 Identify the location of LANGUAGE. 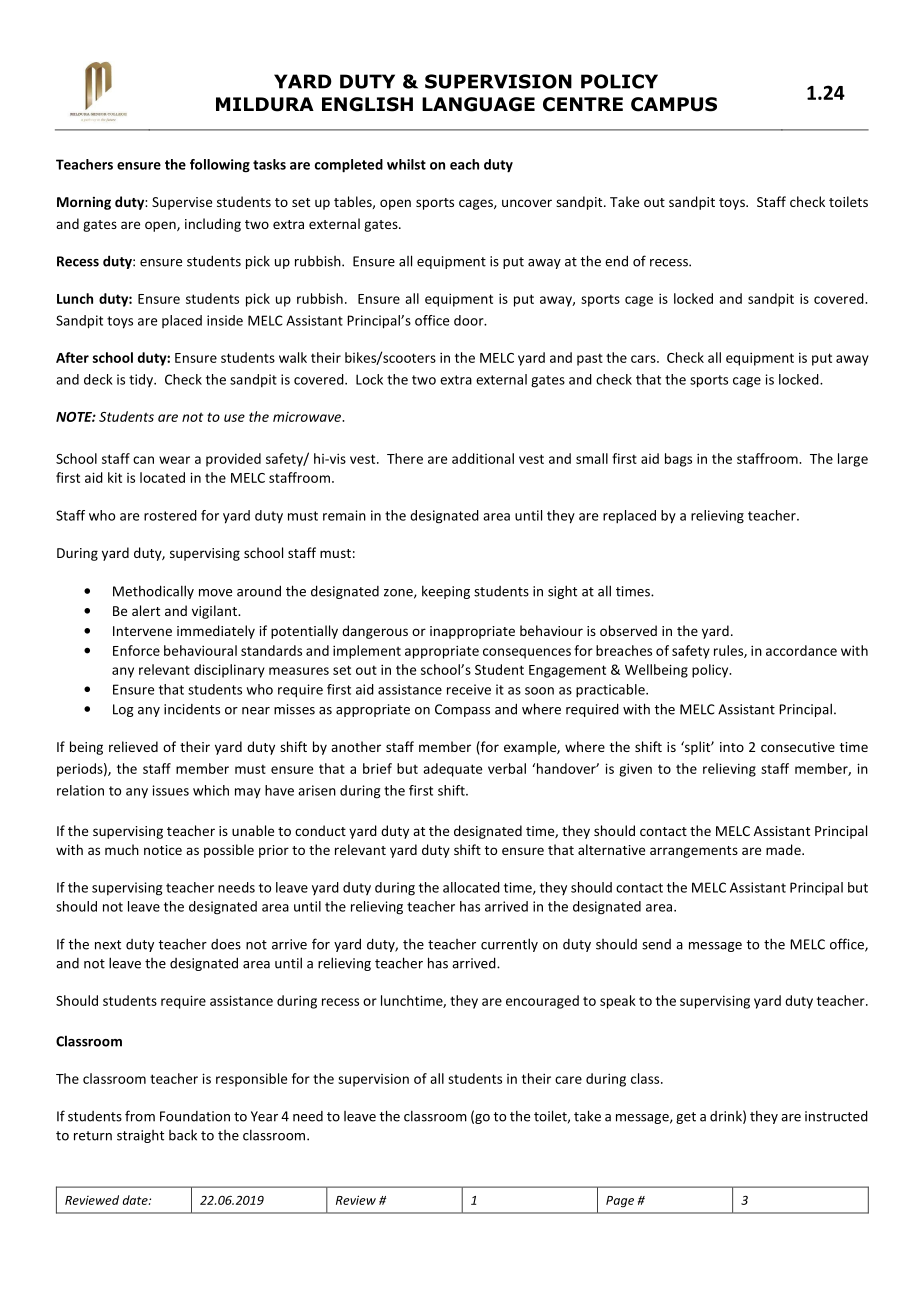
(478, 104).
